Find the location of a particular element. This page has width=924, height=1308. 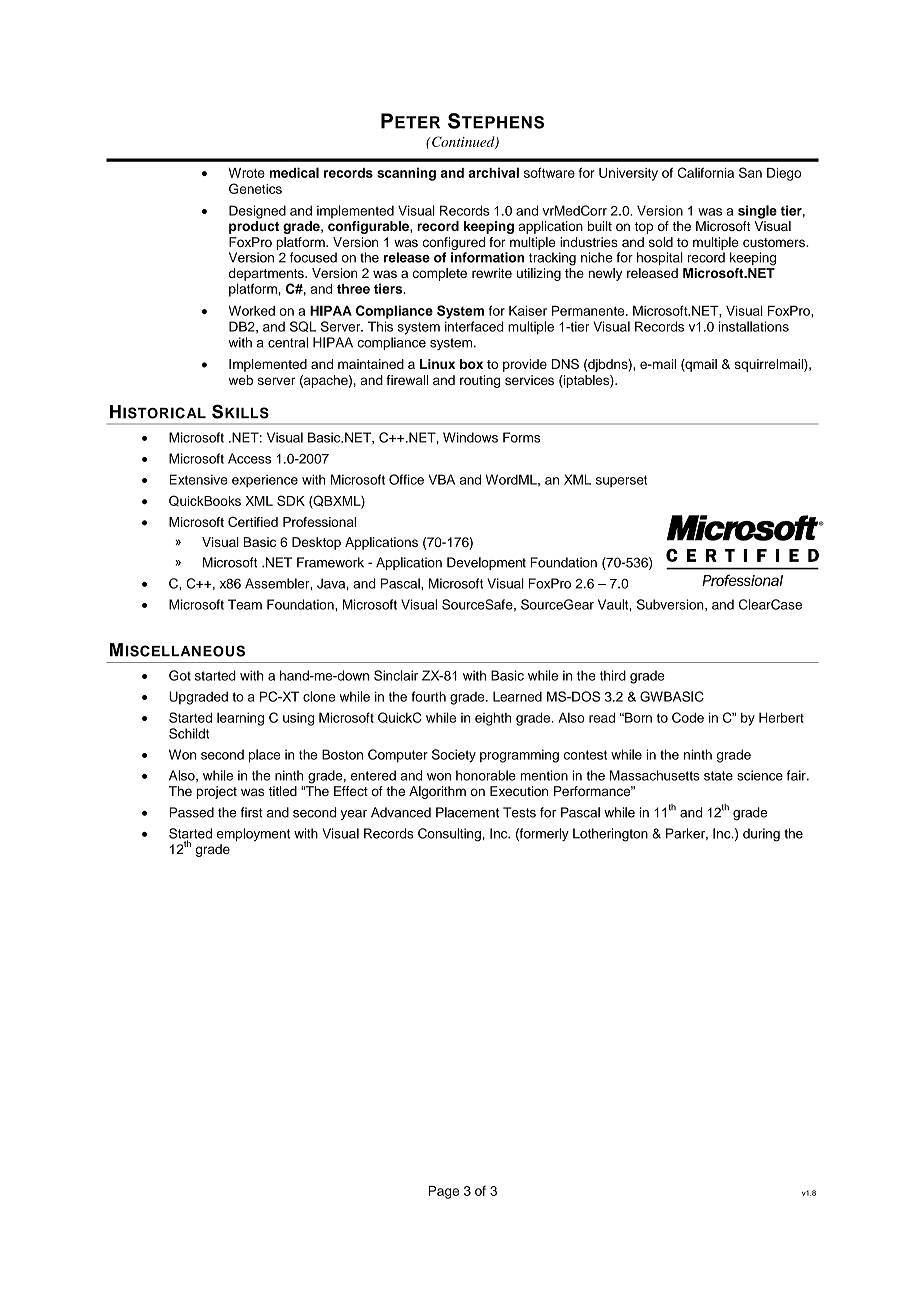

archival is located at coordinates (493, 172).
